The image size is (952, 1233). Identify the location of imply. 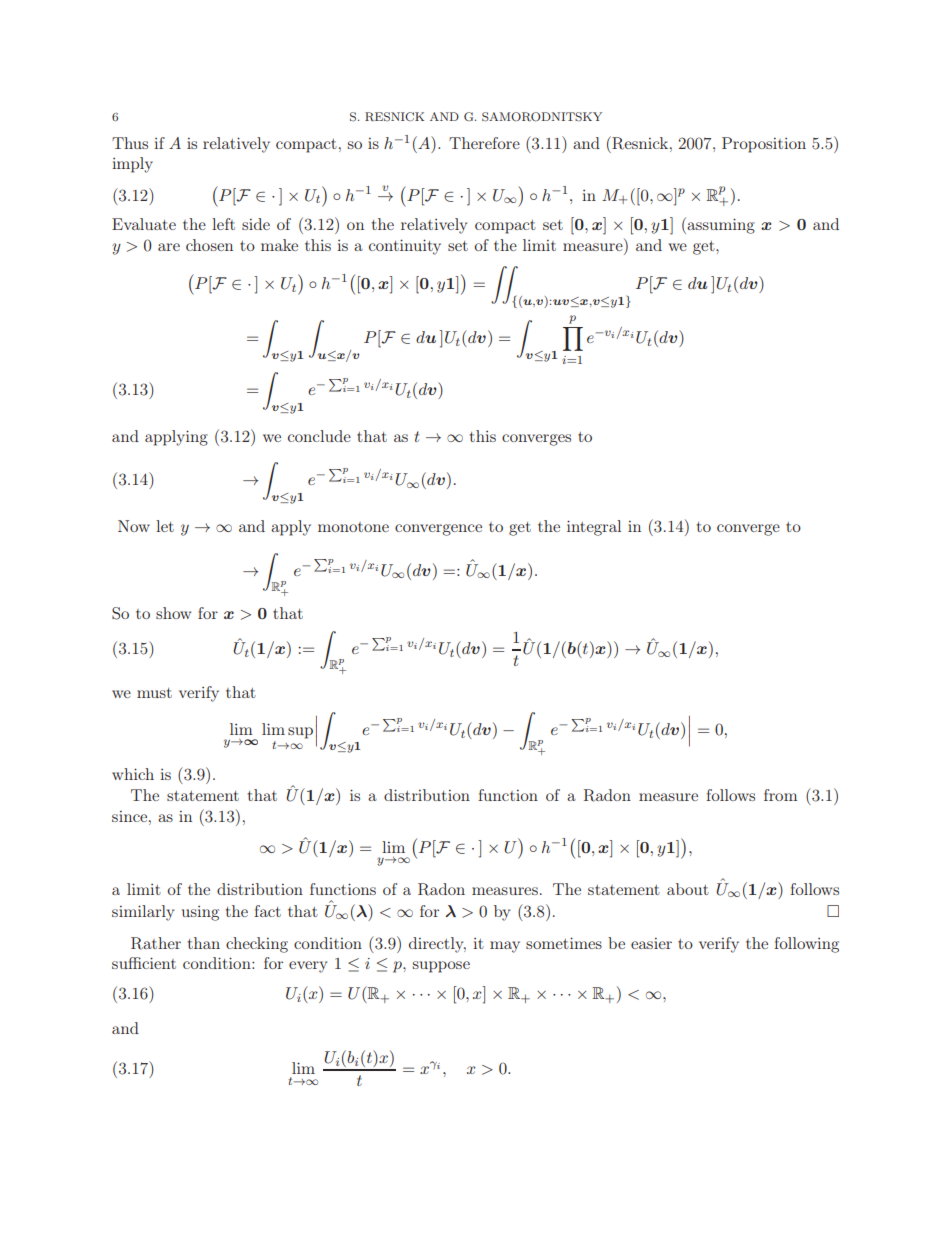
(132, 165).
